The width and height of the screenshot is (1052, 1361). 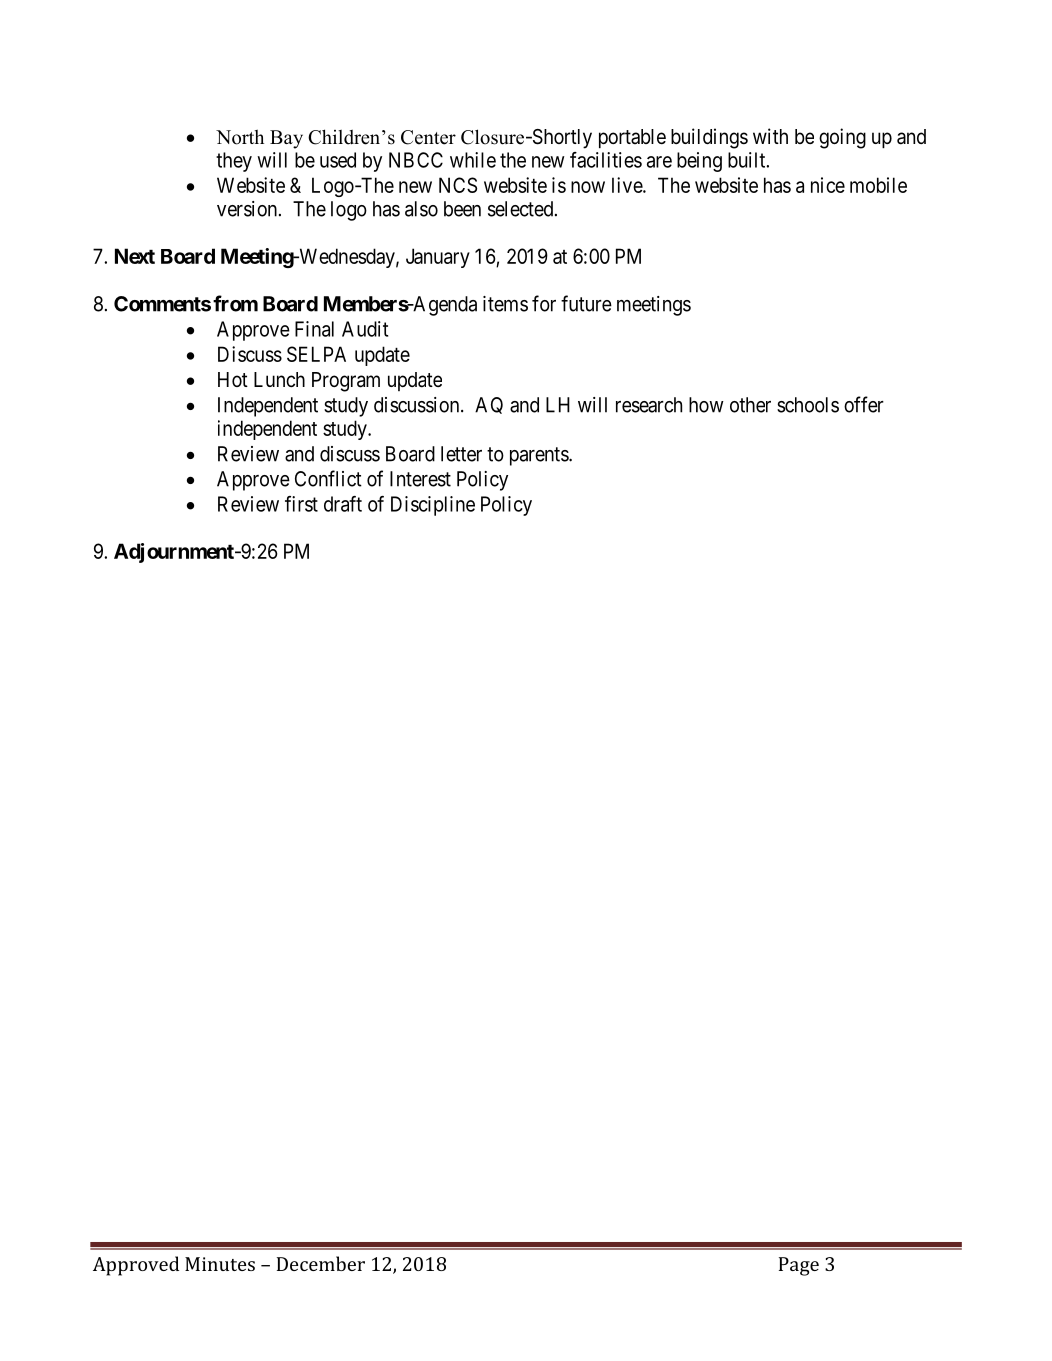 I want to click on they, so click(x=234, y=162).
